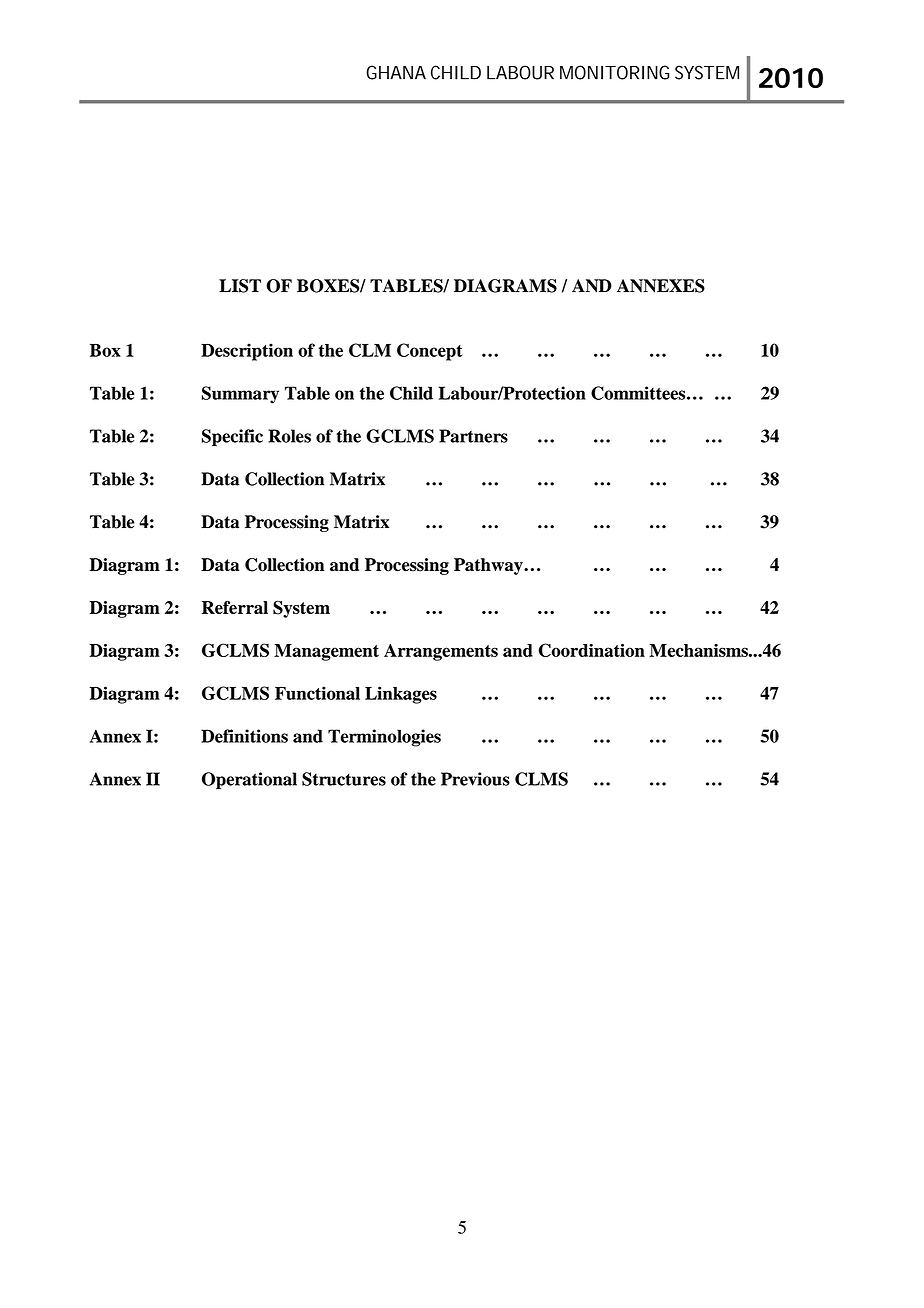  Describe the element at coordinates (289, 436) in the page. I see `Roles` at that location.
